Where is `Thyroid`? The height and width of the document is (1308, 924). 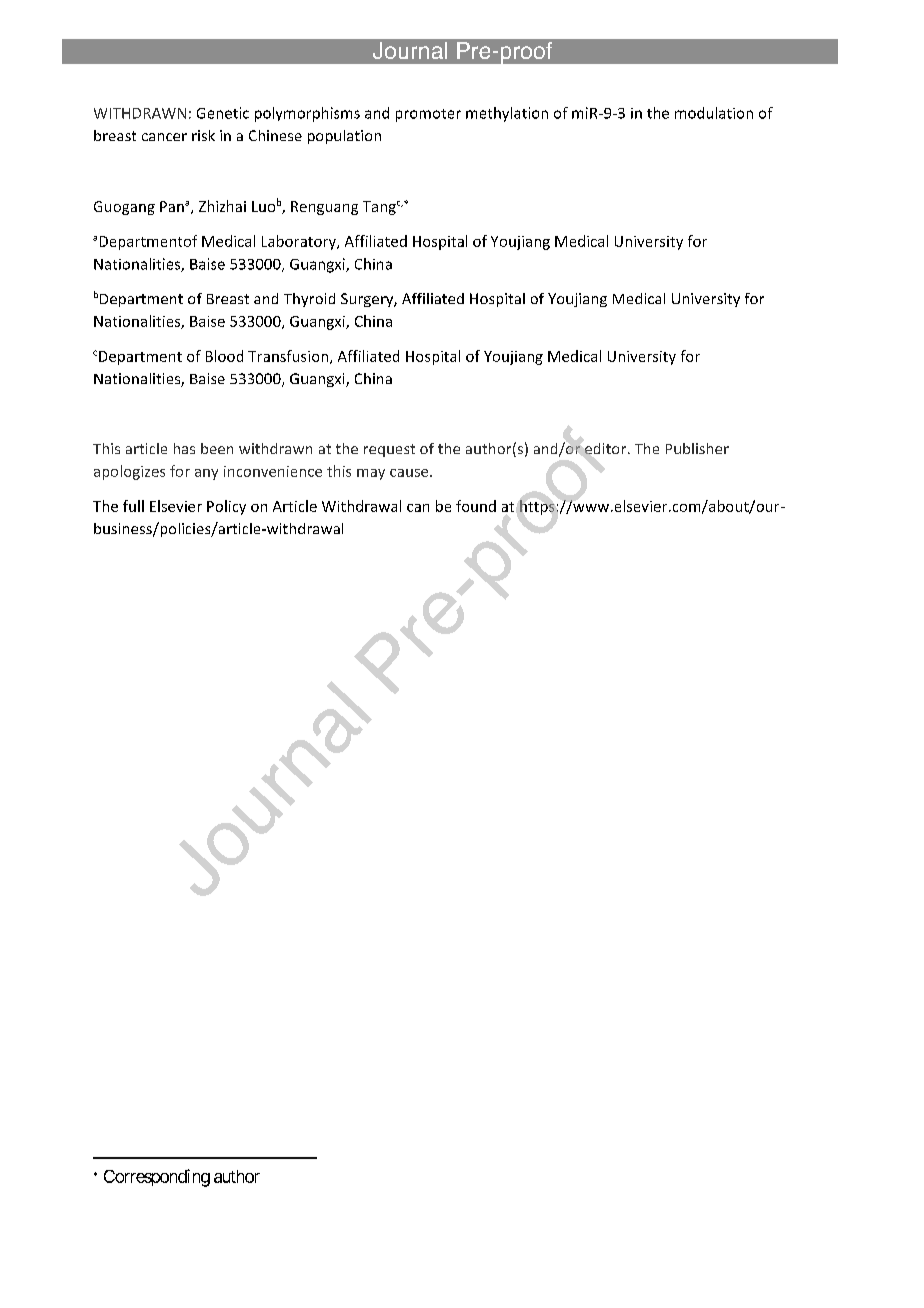 Thyroid is located at coordinates (309, 300).
